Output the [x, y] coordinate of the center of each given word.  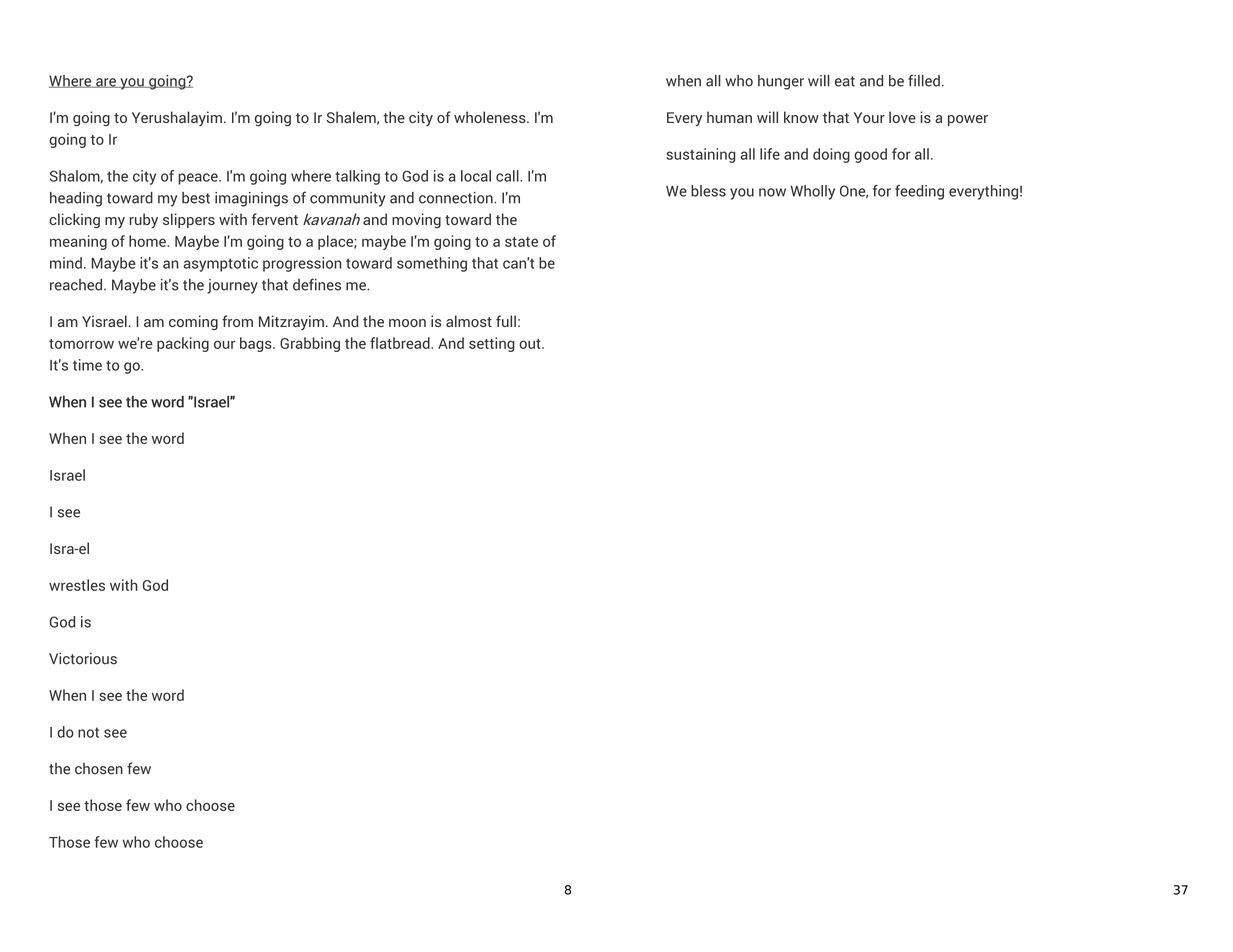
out [531, 344]
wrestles [77, 585]
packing [183, 344]
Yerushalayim [177, 118]
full [506, 321]
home [148, 241]
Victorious [83, 658]
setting [492, 344]
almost [469, 321]
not [88, 732]
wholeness [491, 117]
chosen [99, 769]
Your [869, 117]
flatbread [401, 343]
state [521, 242]
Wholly [813, 192]
